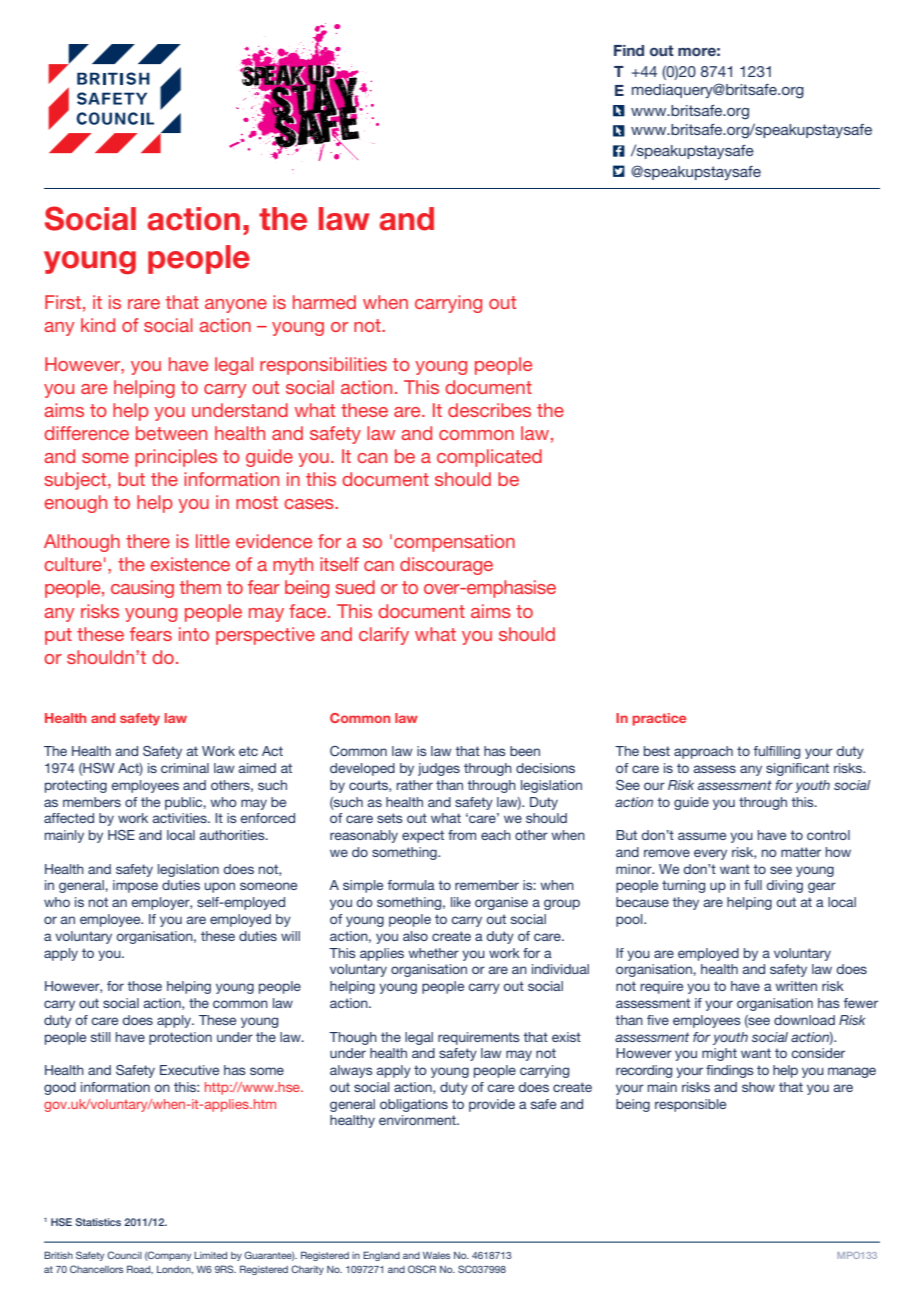 The width and height of the screenshot is (924, 1308). What do you see at coordinates (659, 719) in the screenshot?
I see `practice` at bounding box center [659, 719].
